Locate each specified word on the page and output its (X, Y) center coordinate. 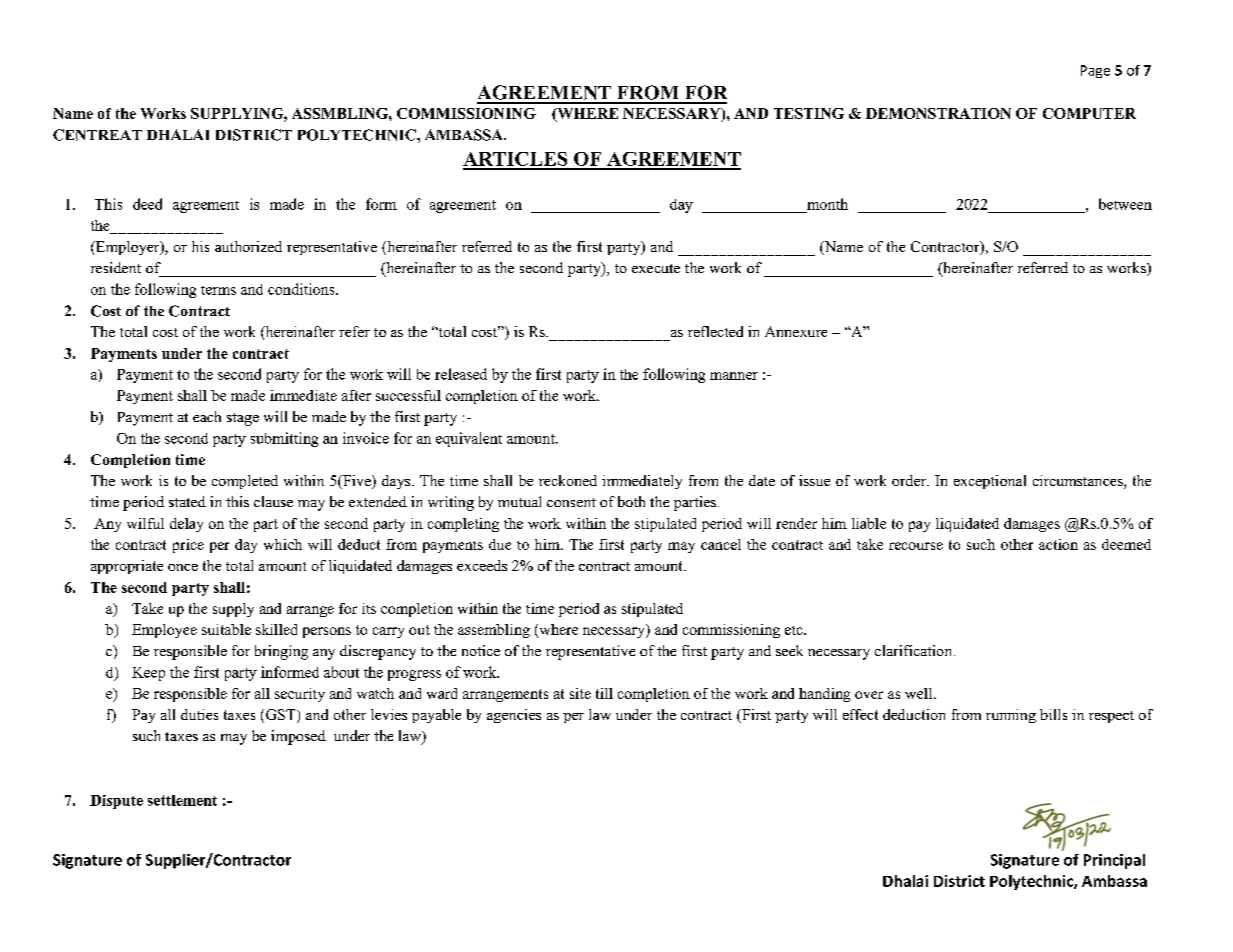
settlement (182, 800)
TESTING (809, 113)
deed (147, 204)
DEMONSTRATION (938, 113)
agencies (514, 716)
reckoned (568, 480)
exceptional (990, 482)
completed (245, 482)
